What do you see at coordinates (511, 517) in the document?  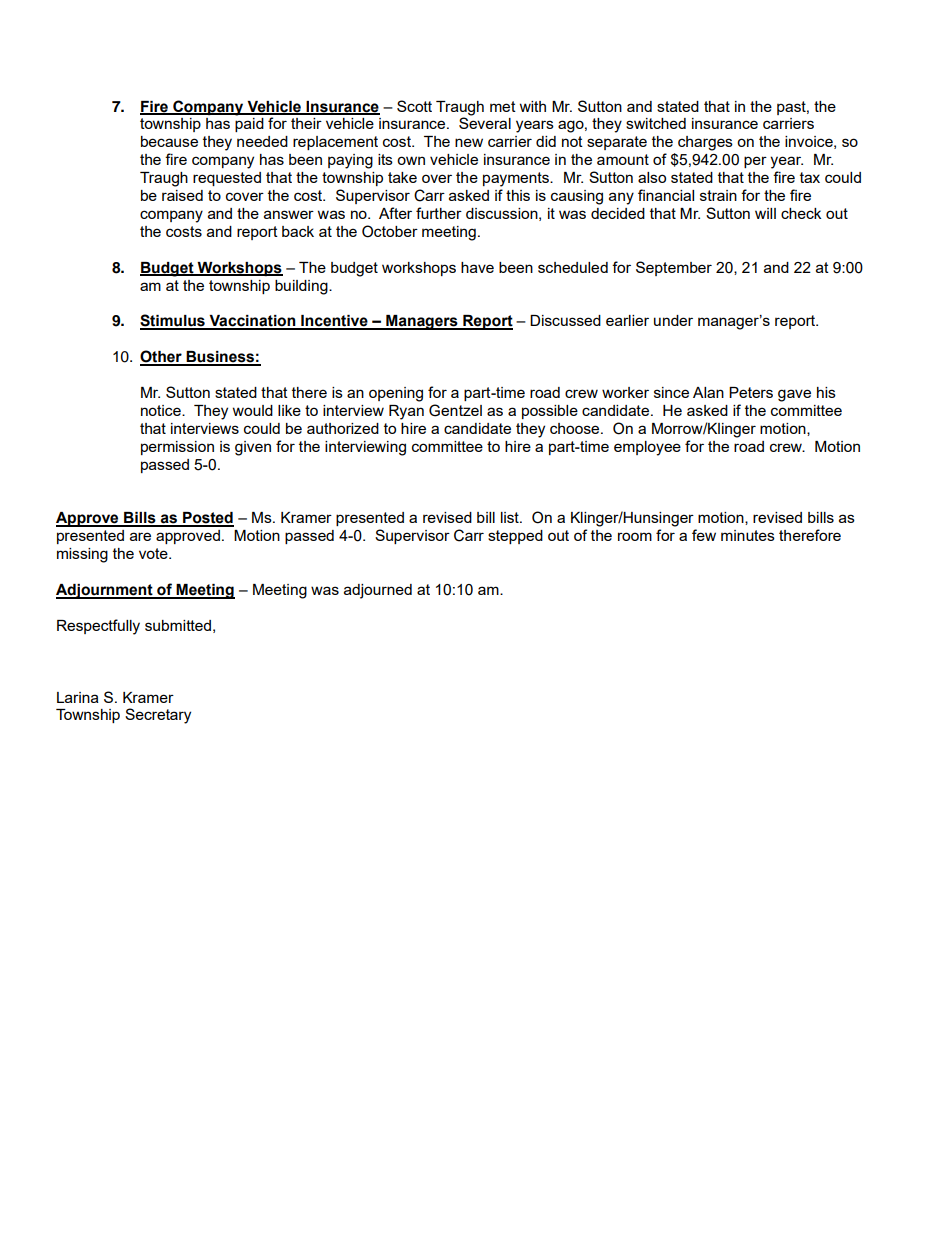 I see `list` at bounding box center [511, 517].
